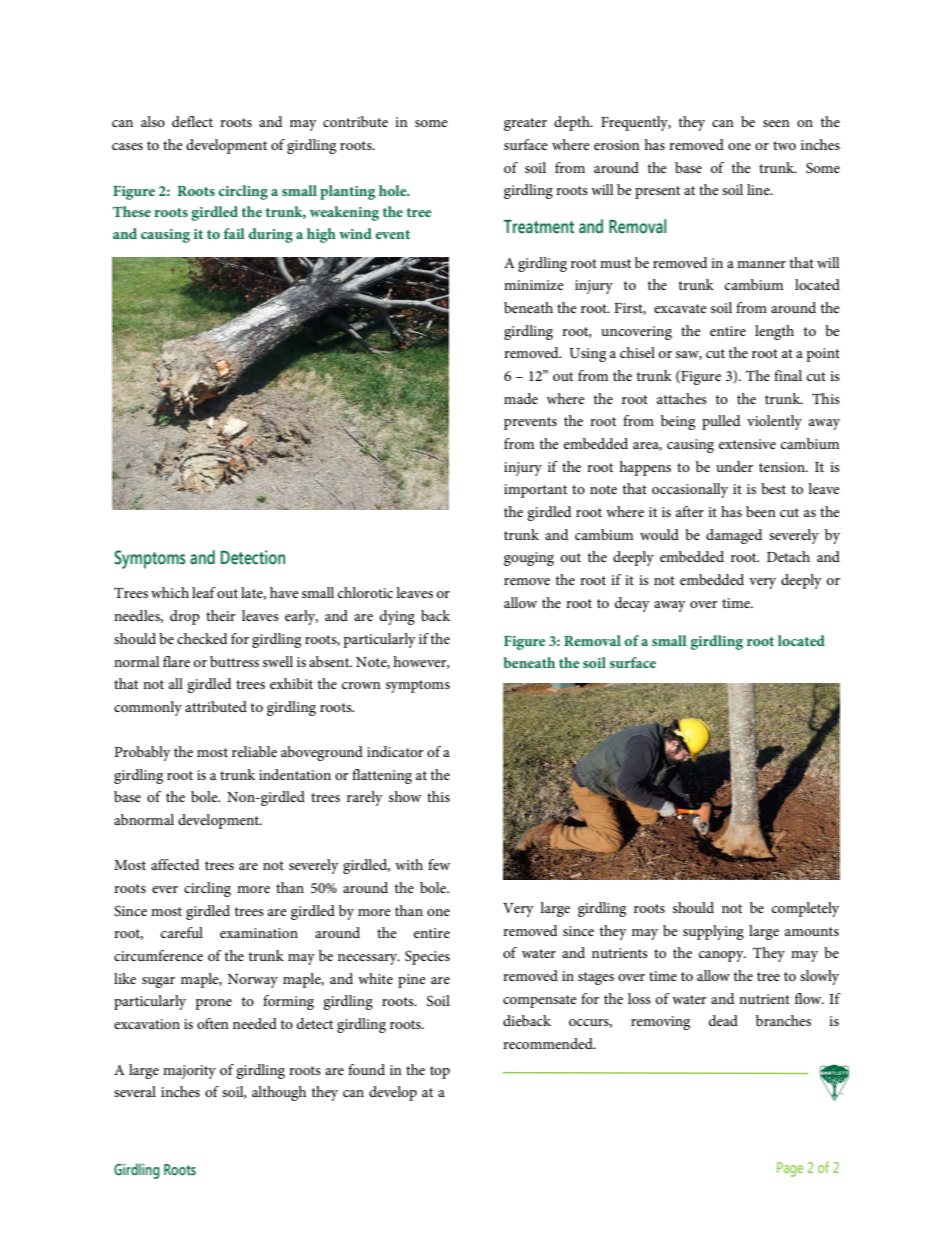 Image resolution: width=952 pixels, height=1233 pixels. Describe the element at coordinates (192, 121) in the page. I see `deflect` at that location.
